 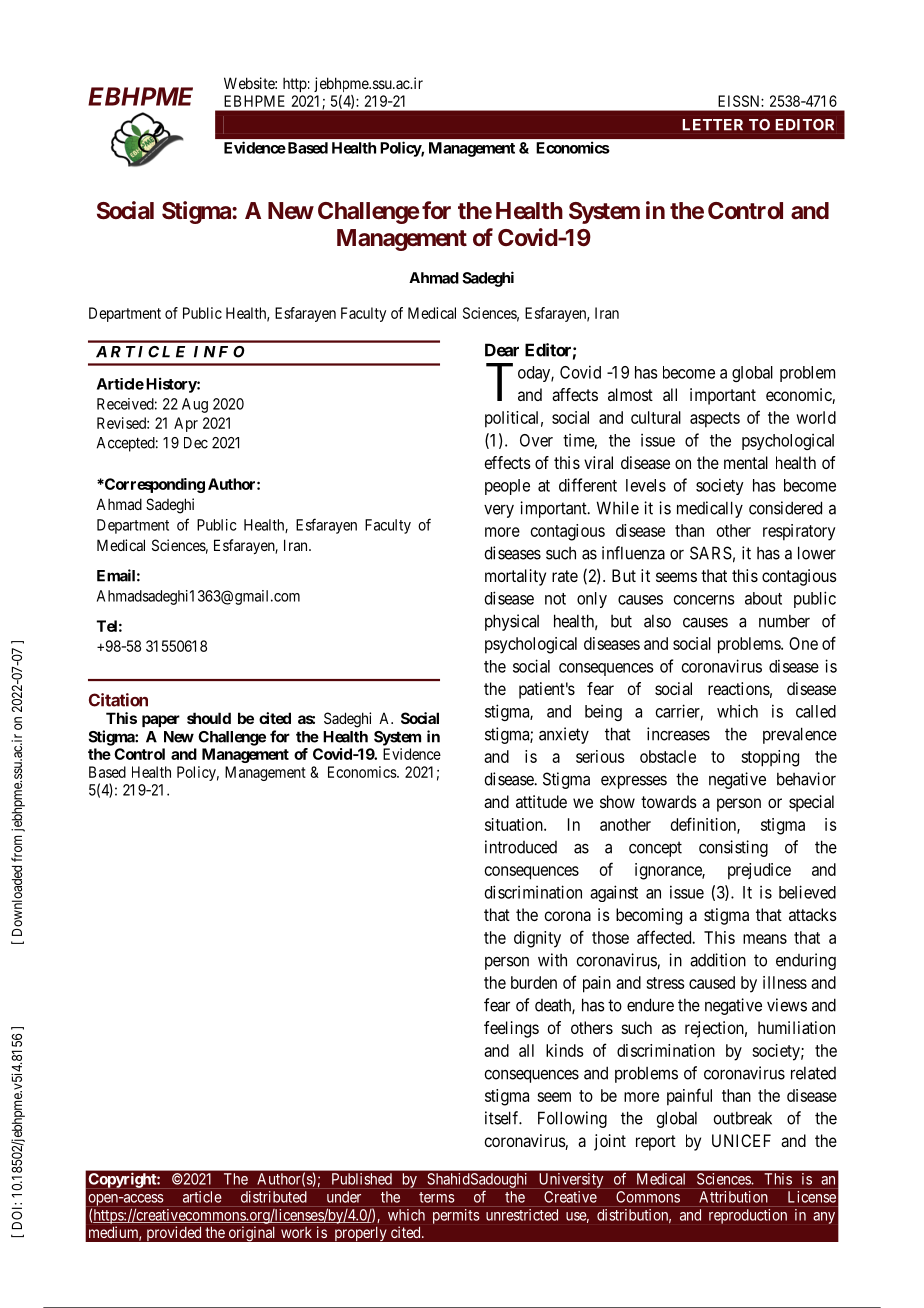 What do you see at coordinates (713, 125) in the image?
I see `LETTER` at bounding box center [713, 125].
